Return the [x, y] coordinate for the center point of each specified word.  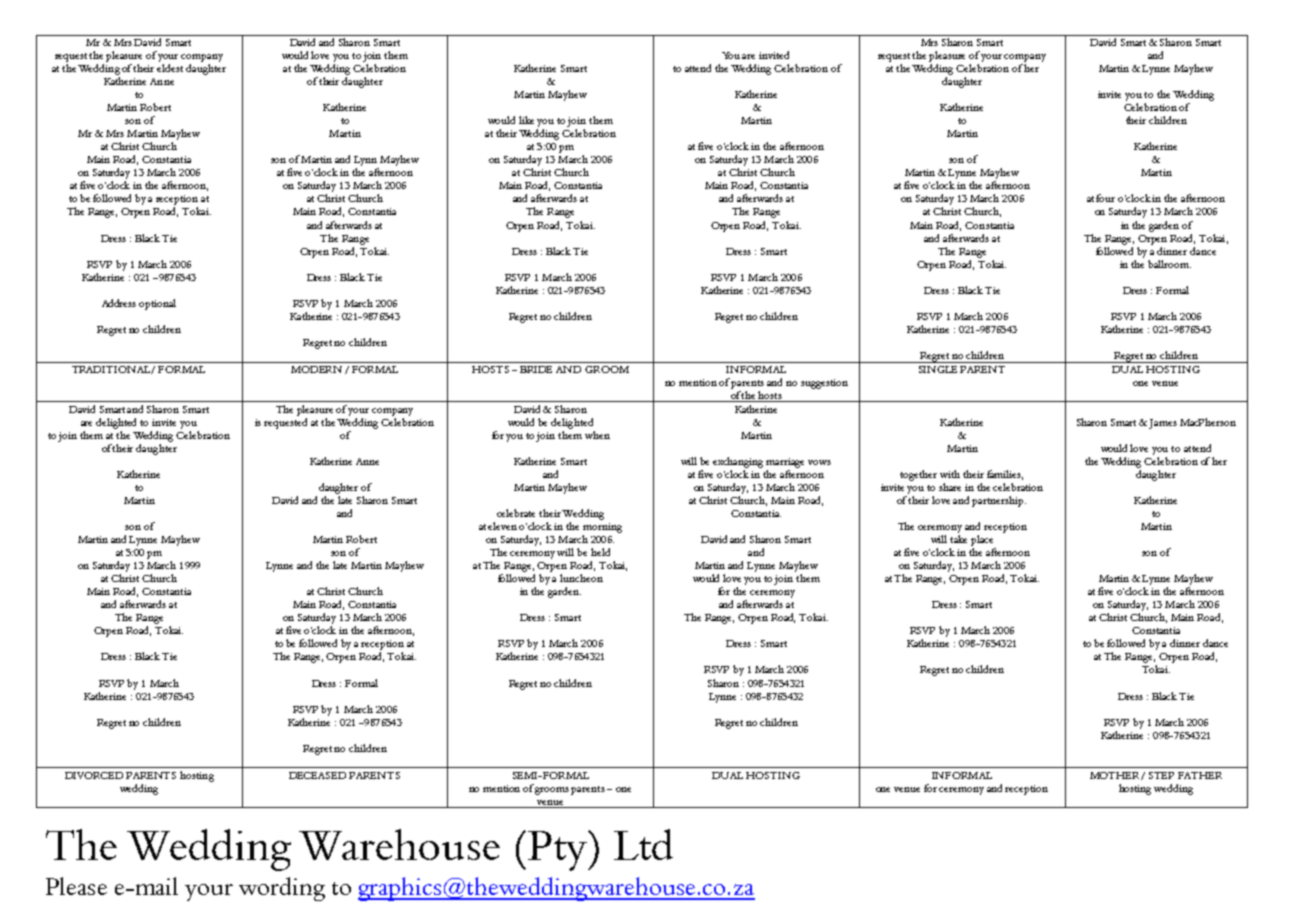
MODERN [318, 370]
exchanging [738, 462]
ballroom [1169, 264]
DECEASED [317, 775]
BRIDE [536, 369]
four [1105, 198]
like [526, 120]
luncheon [581, 578]
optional [157, 304]
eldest [170, 68]
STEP [1161, 775]
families [1005, 475]
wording [282, 889]
